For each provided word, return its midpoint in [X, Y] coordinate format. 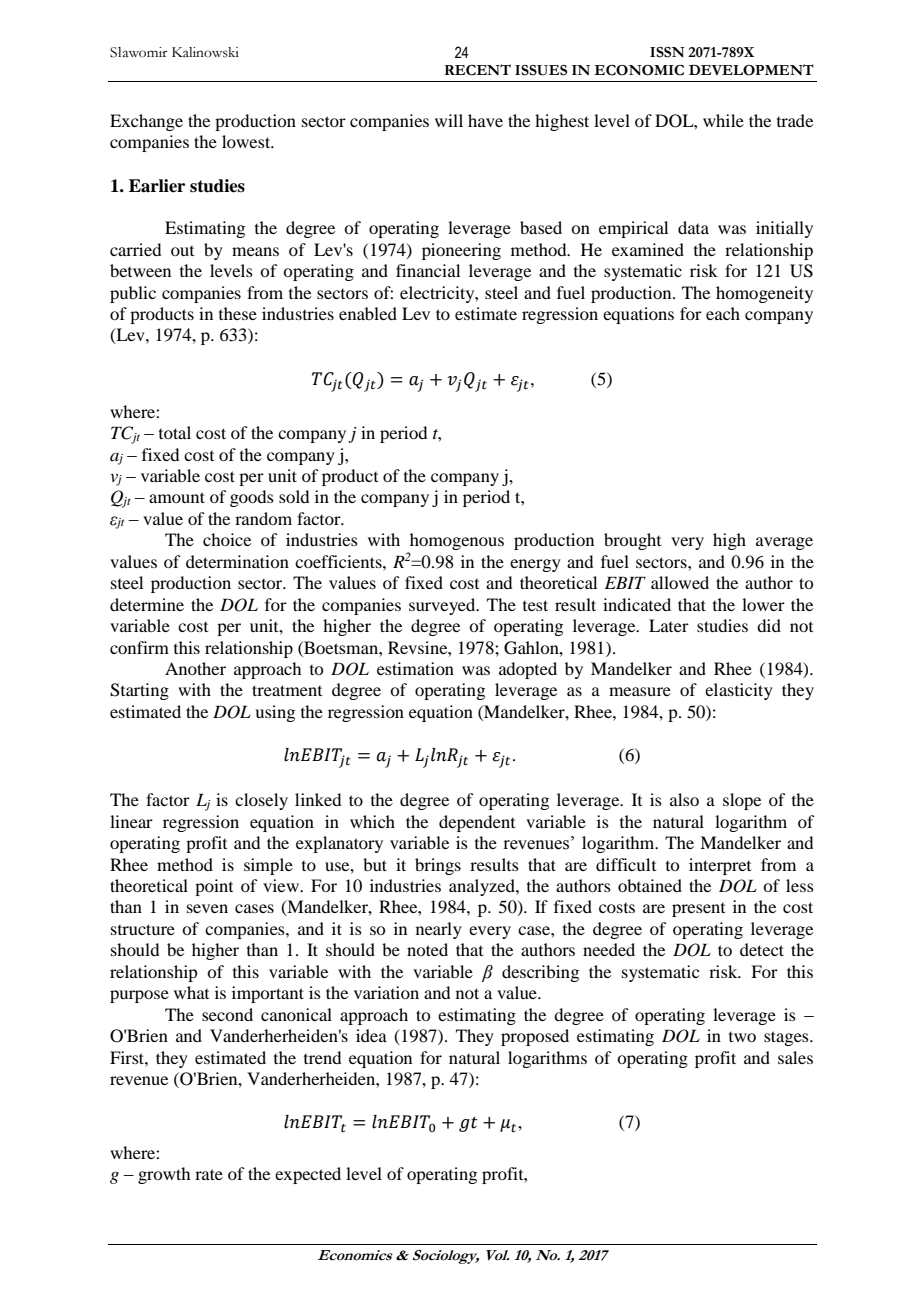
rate [209, 1174]
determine [147, 604]
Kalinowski [205, 52]
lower [763, 604]
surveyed [443, 606]
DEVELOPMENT [751, 70]
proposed [535, 1037]
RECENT [478, 70]
